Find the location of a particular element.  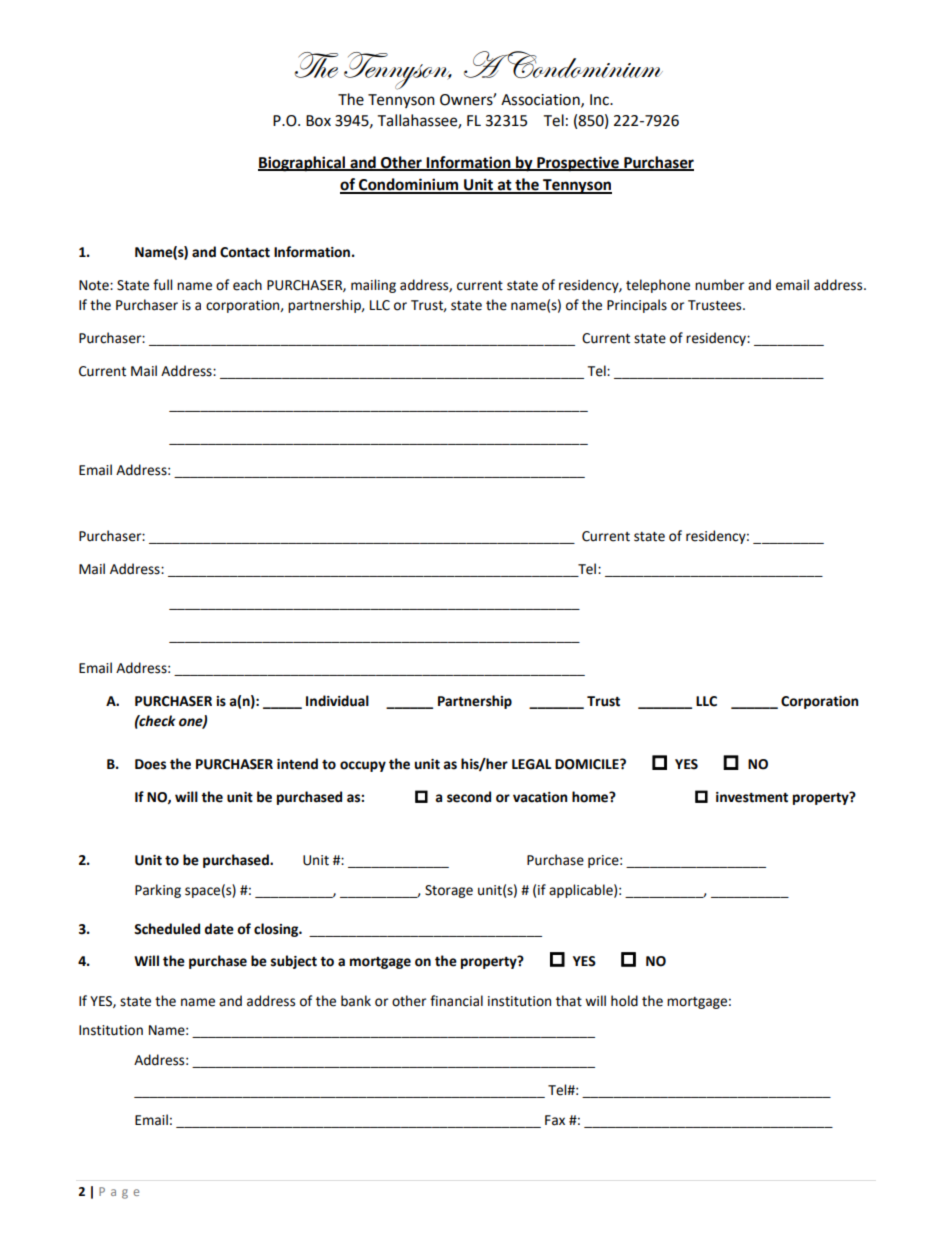

investment is located at coordinates (752, 797).
